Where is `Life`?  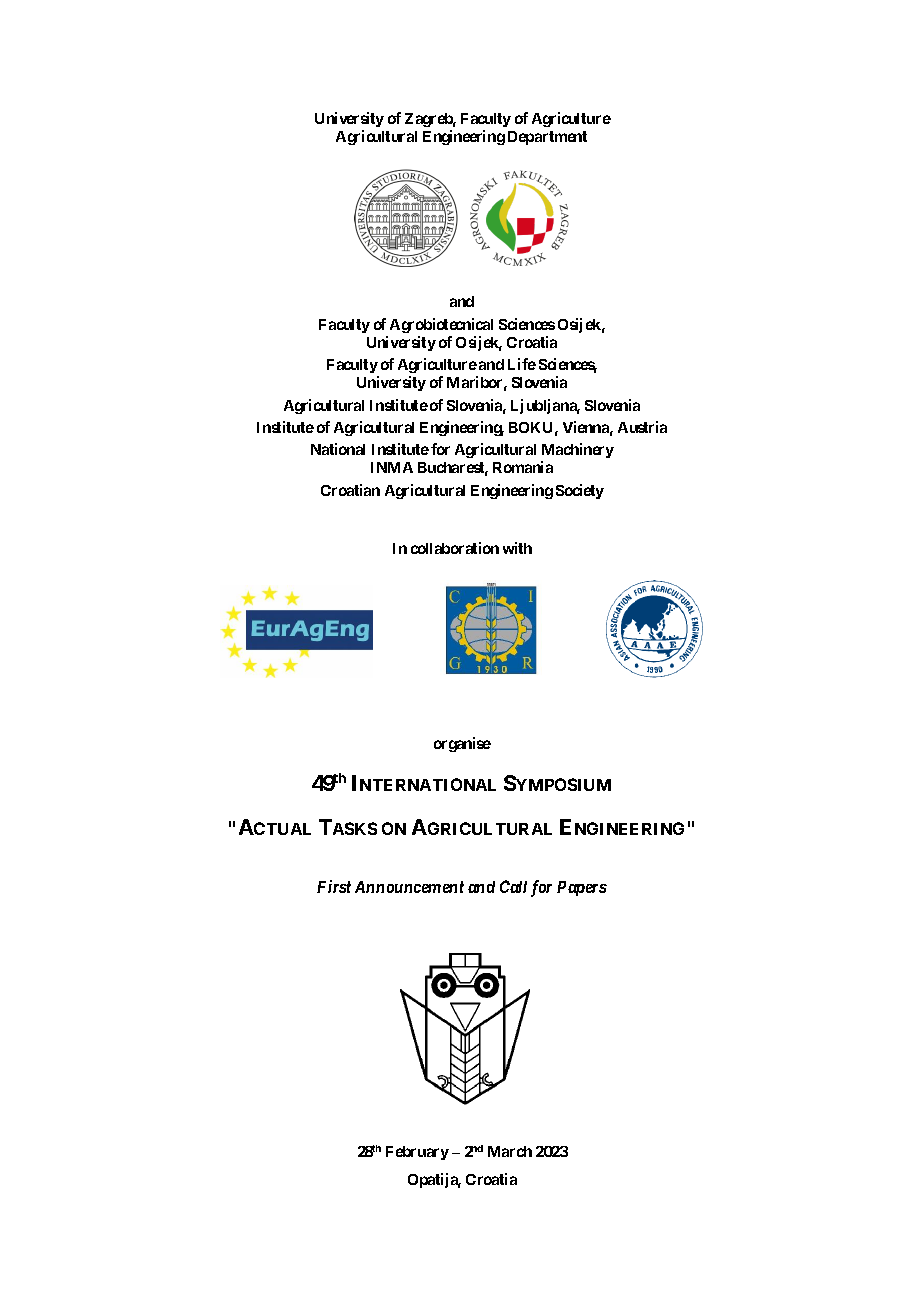 Life is located at coordinates (522, 364).
